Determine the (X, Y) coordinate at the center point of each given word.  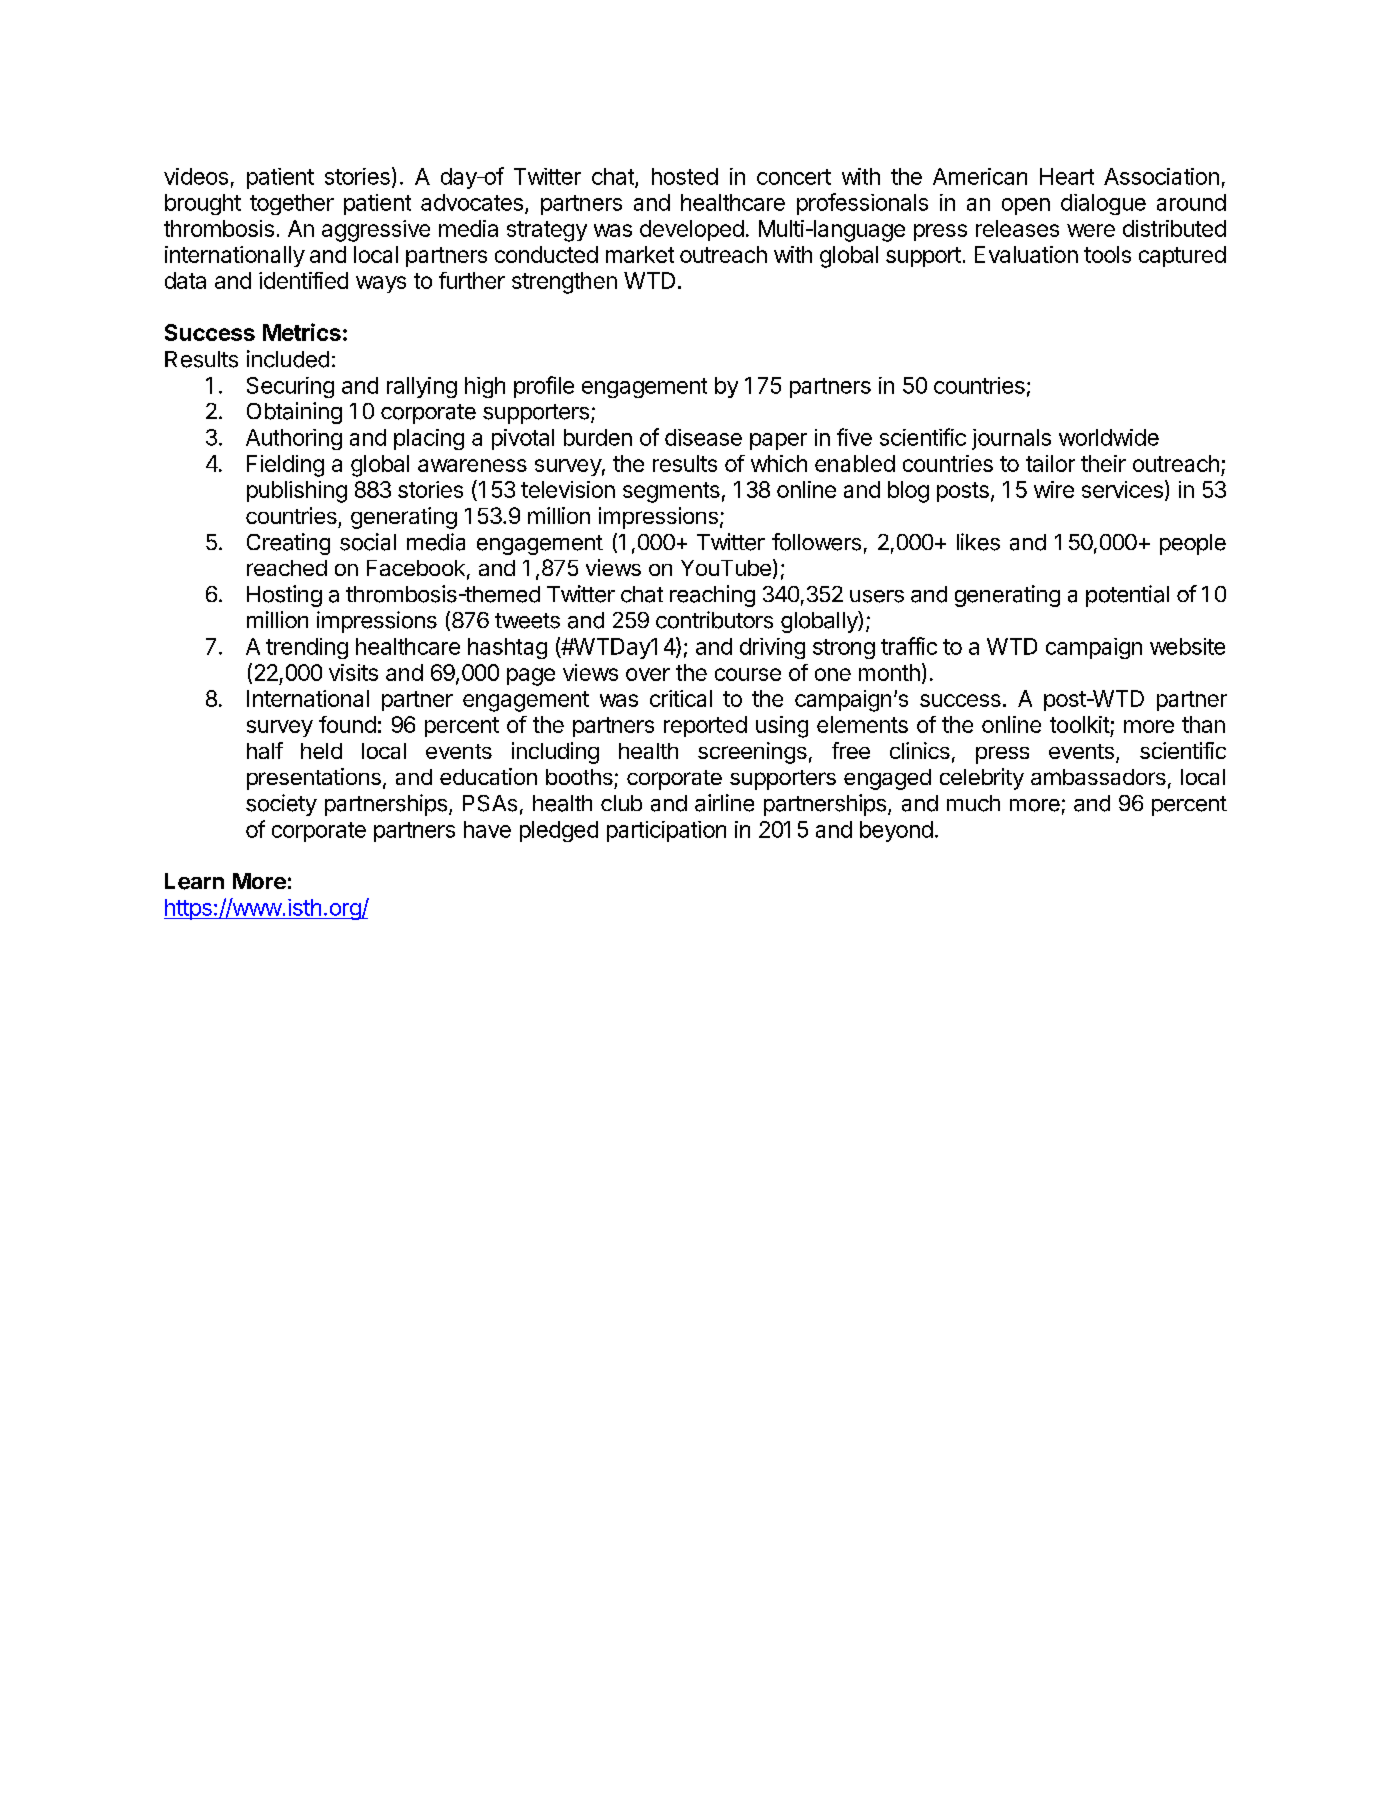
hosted (685, 176)
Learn (194, 881)
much (973, 803)
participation (666, 831)
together (292, 204)
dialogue (1103, 204)
